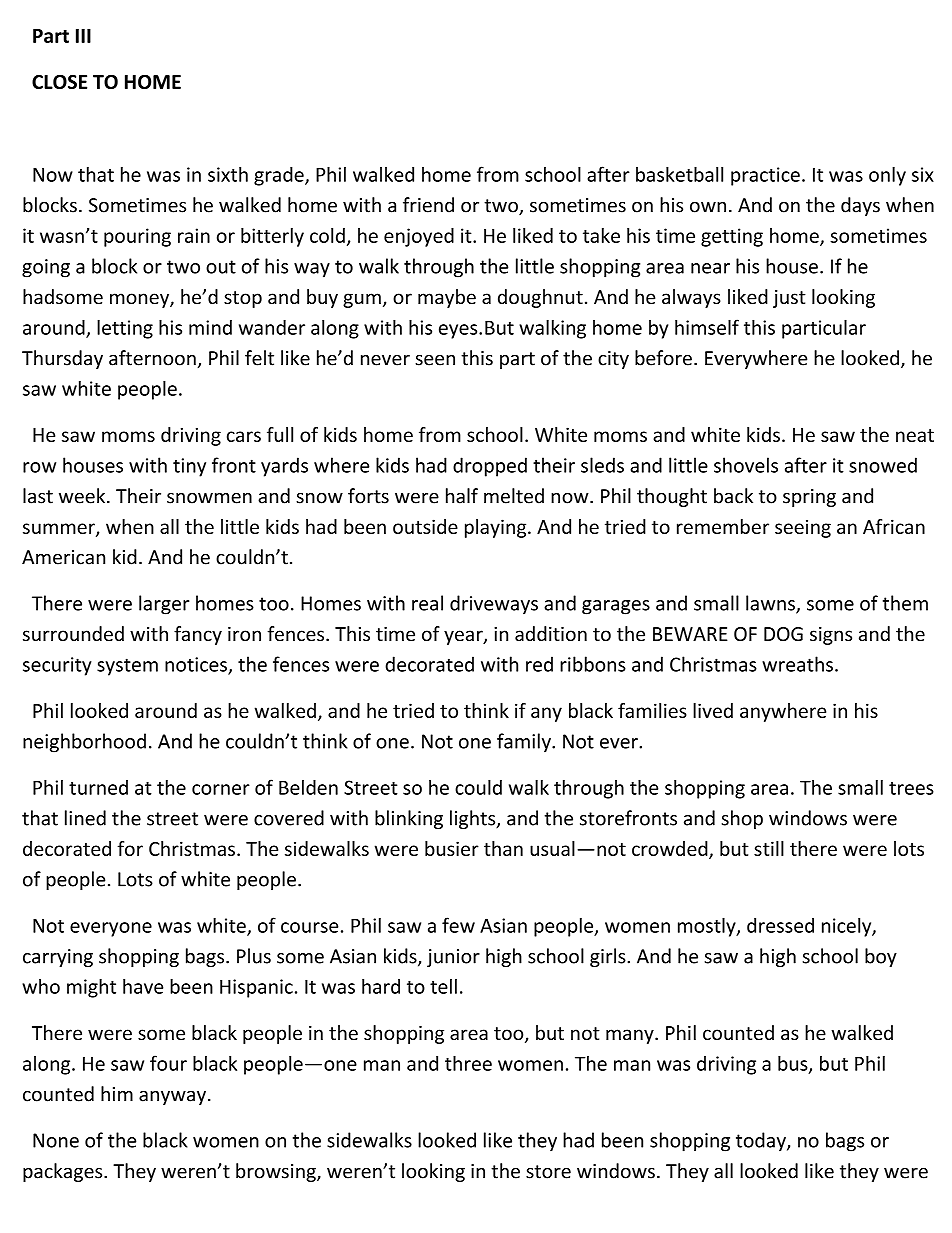 Image resolution: width=952 pixels, height=1233 pixels. What do you see at coordinates (428, 205) in the screenshot?
I see `friend` at bounding box center [428, 205].
